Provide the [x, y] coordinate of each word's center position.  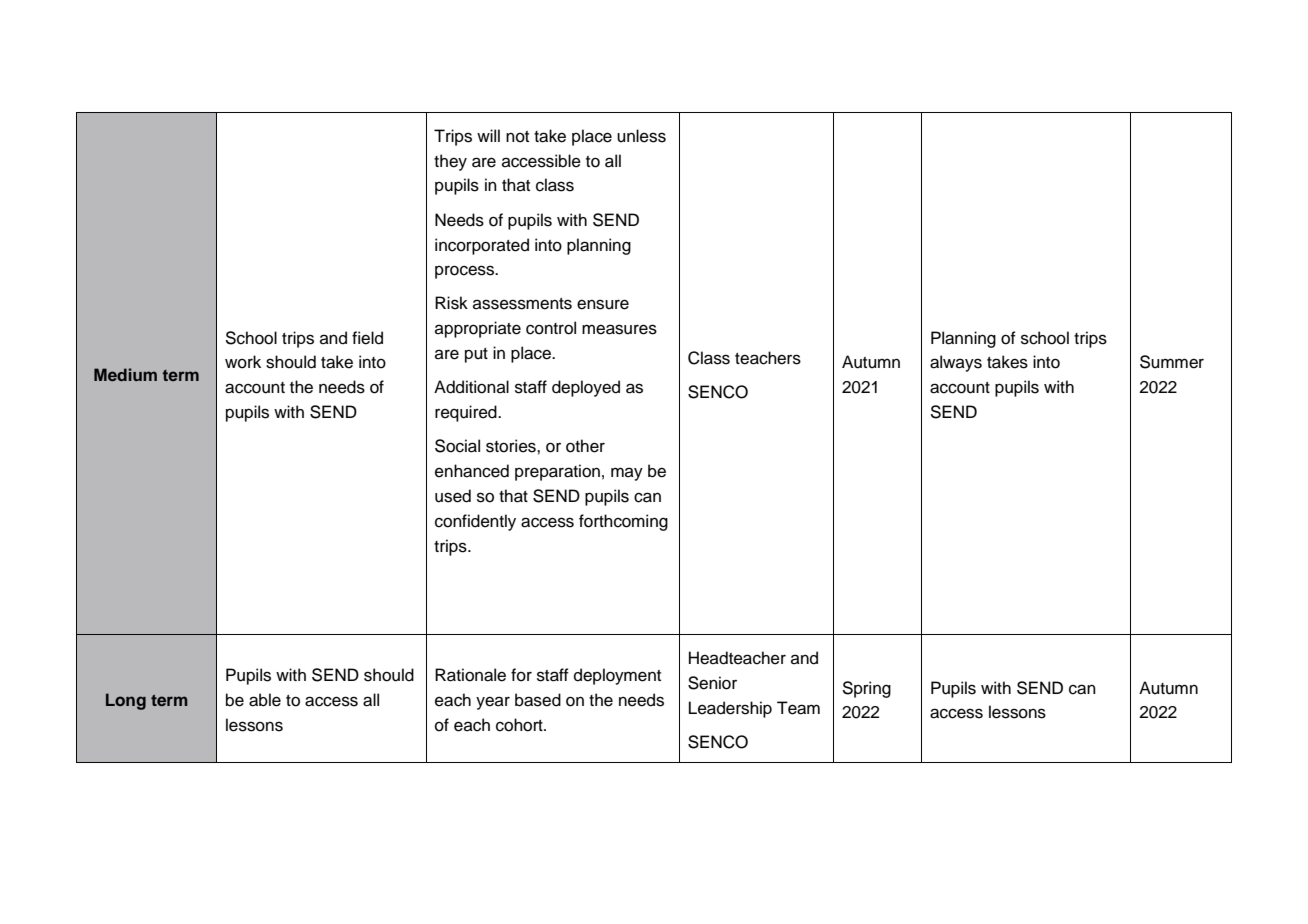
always [956, 363]
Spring [866, 689]
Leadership [730, 709]
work [243, 362]
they [450, 162]
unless [641, 136]
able [265, 700]
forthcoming [623, 522]
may [627, 474]
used [453, 496]
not [517, 137]
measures [619, 329]
